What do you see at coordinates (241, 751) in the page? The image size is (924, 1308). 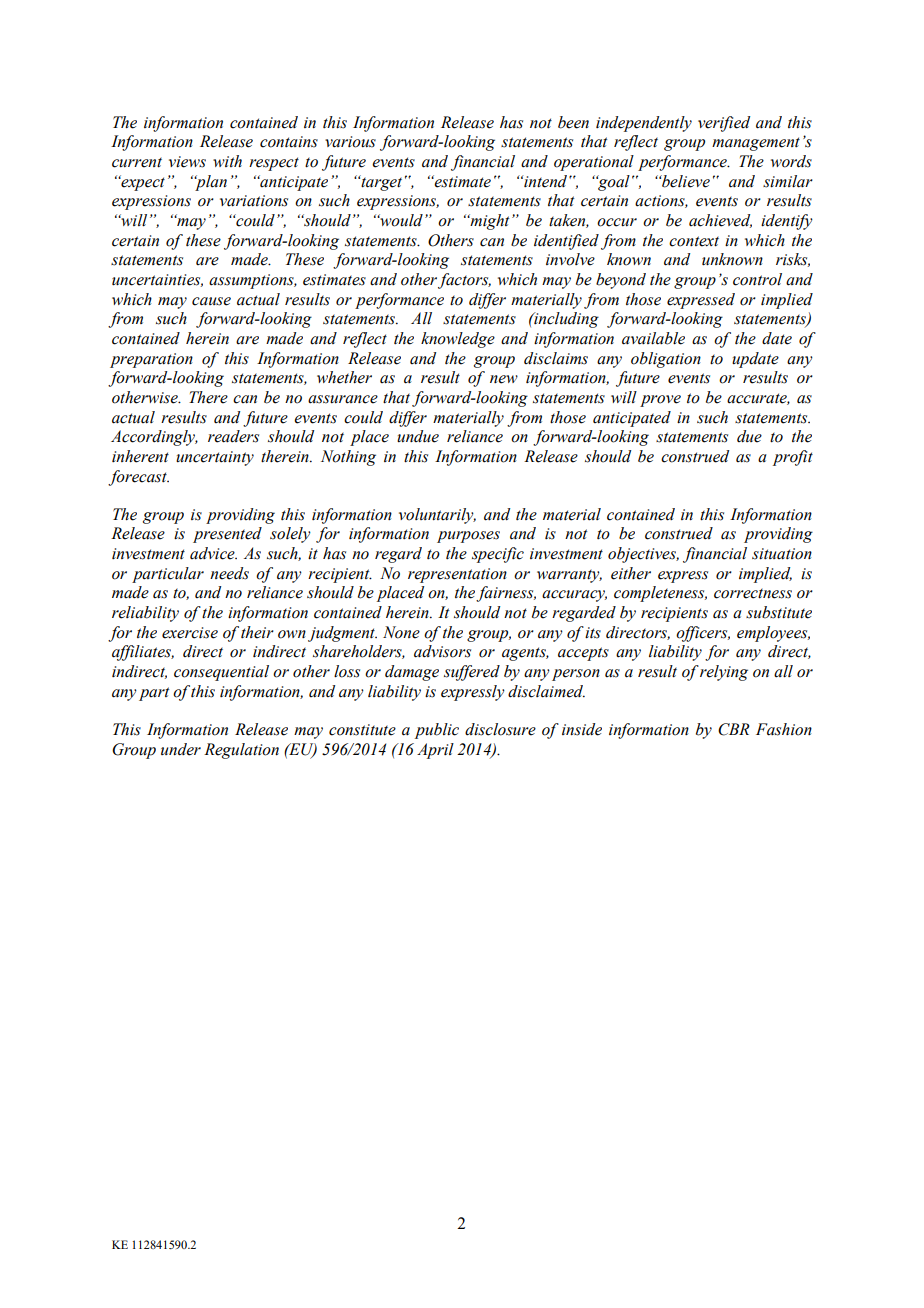 I see `Regulation` at bounding box center [241, 751].
